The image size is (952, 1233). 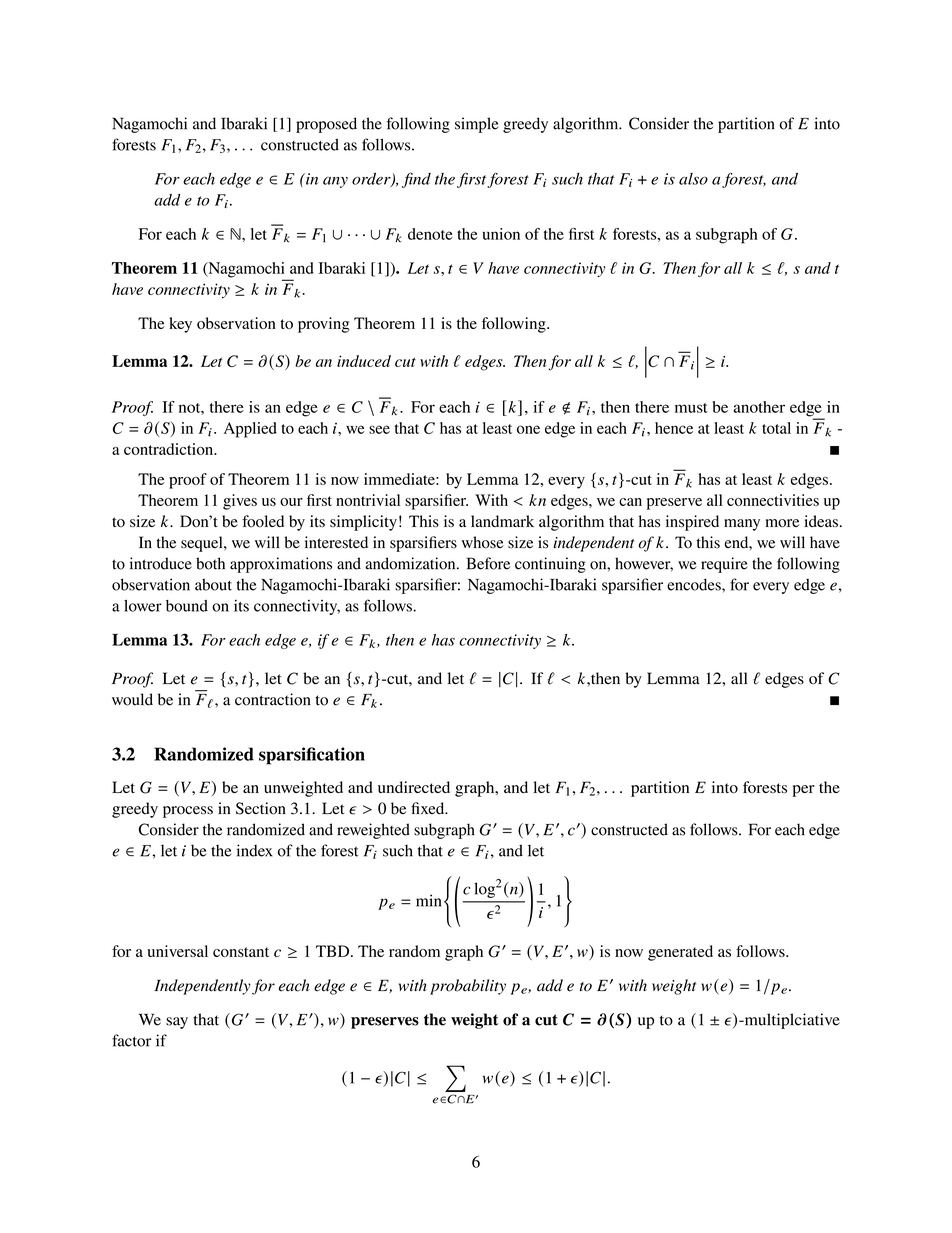 What do you see at coordinates (429, 808) in the screenshot?
I see `fixed` at bounding box center [429, 808].
